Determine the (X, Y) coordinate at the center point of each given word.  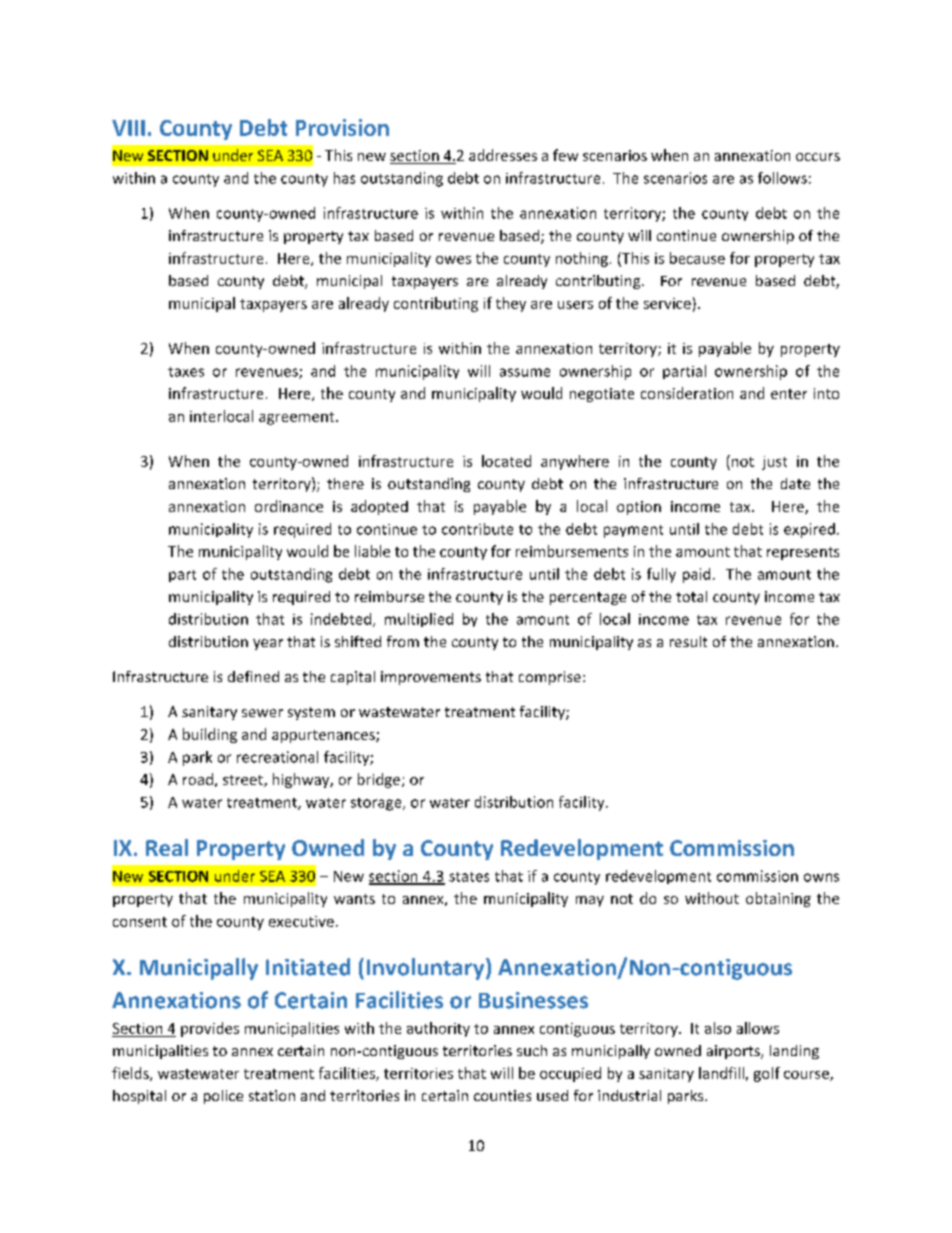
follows (782, 178)
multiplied (419, 620)
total (691, 596)
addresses (503, 155)
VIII (128, 128)
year (268, 644)
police (223, 1097)
